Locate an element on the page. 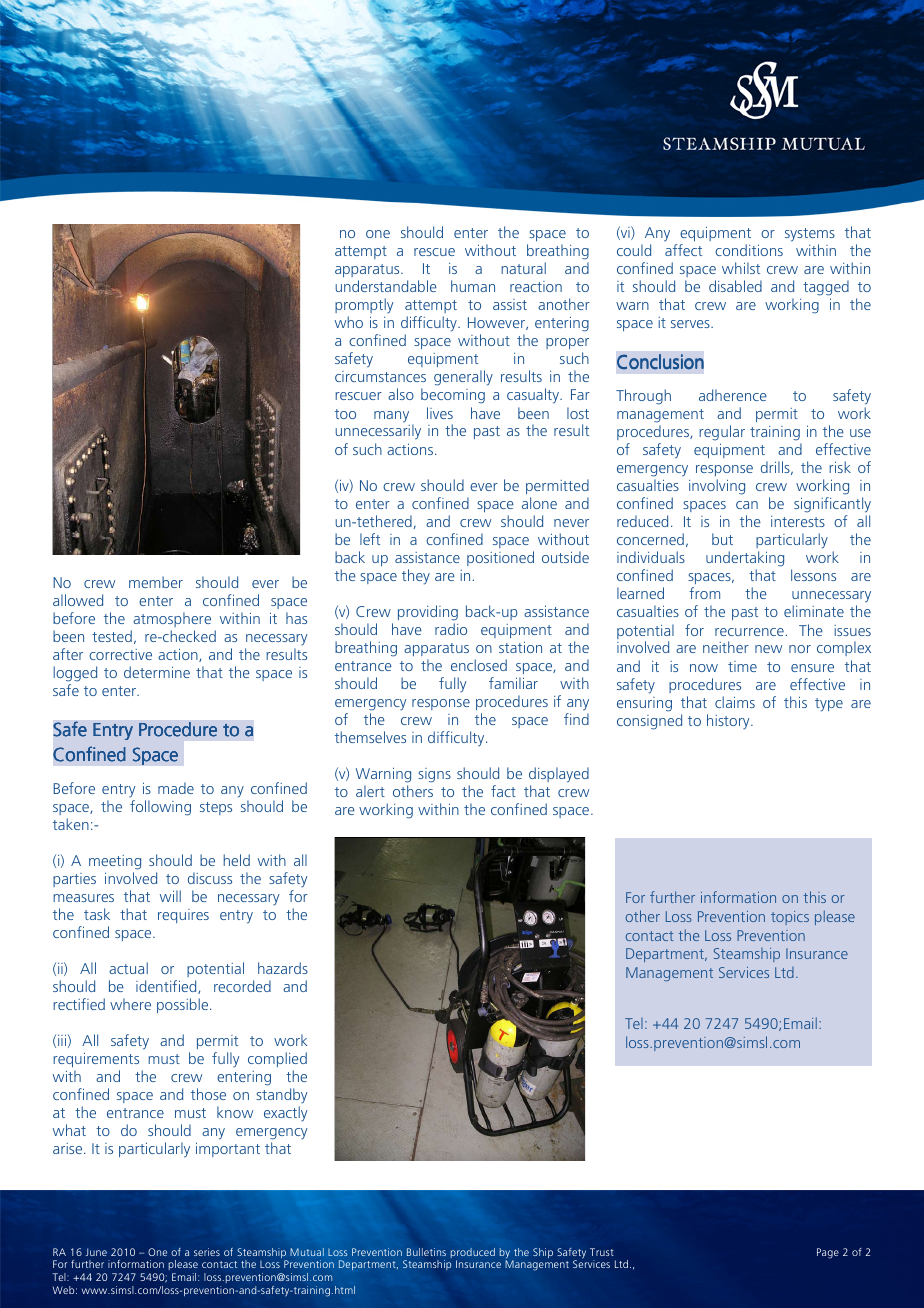  alone is located at coordinates (539, 503).
